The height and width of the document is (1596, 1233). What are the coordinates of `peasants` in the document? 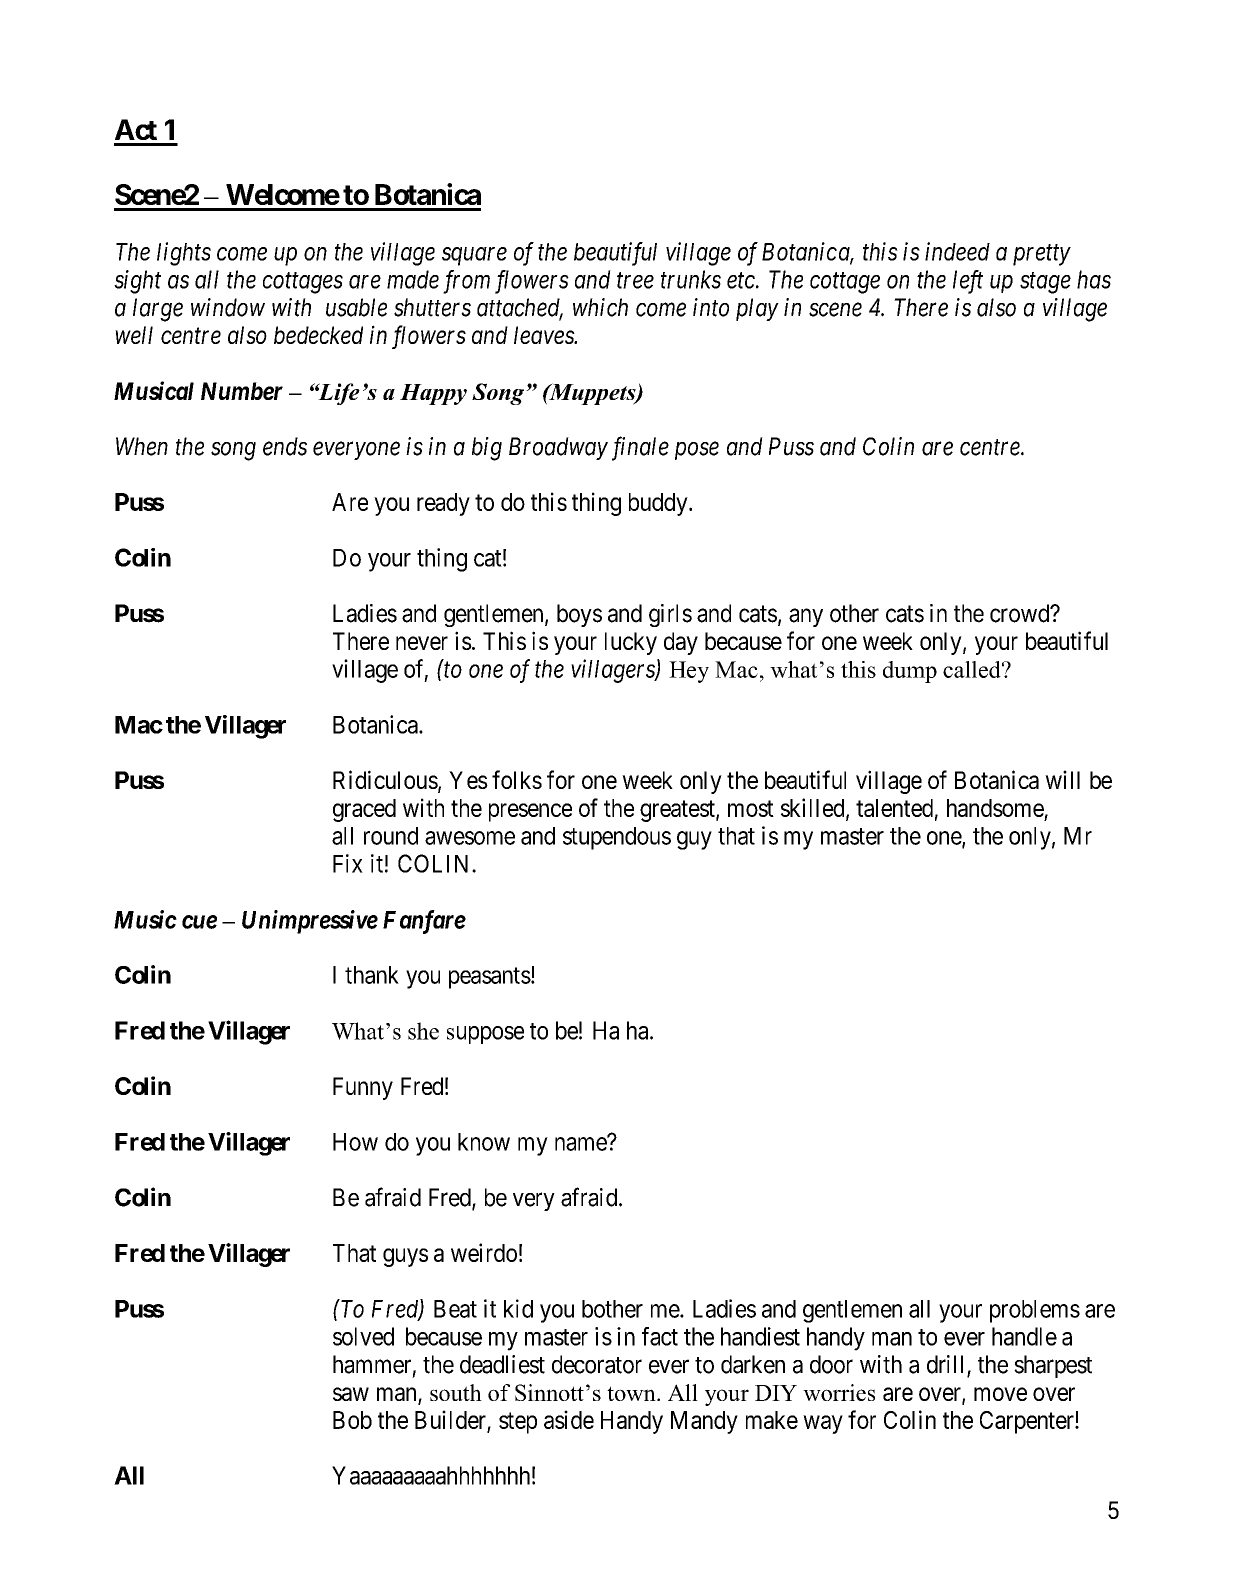 It's located at (490, 978).
